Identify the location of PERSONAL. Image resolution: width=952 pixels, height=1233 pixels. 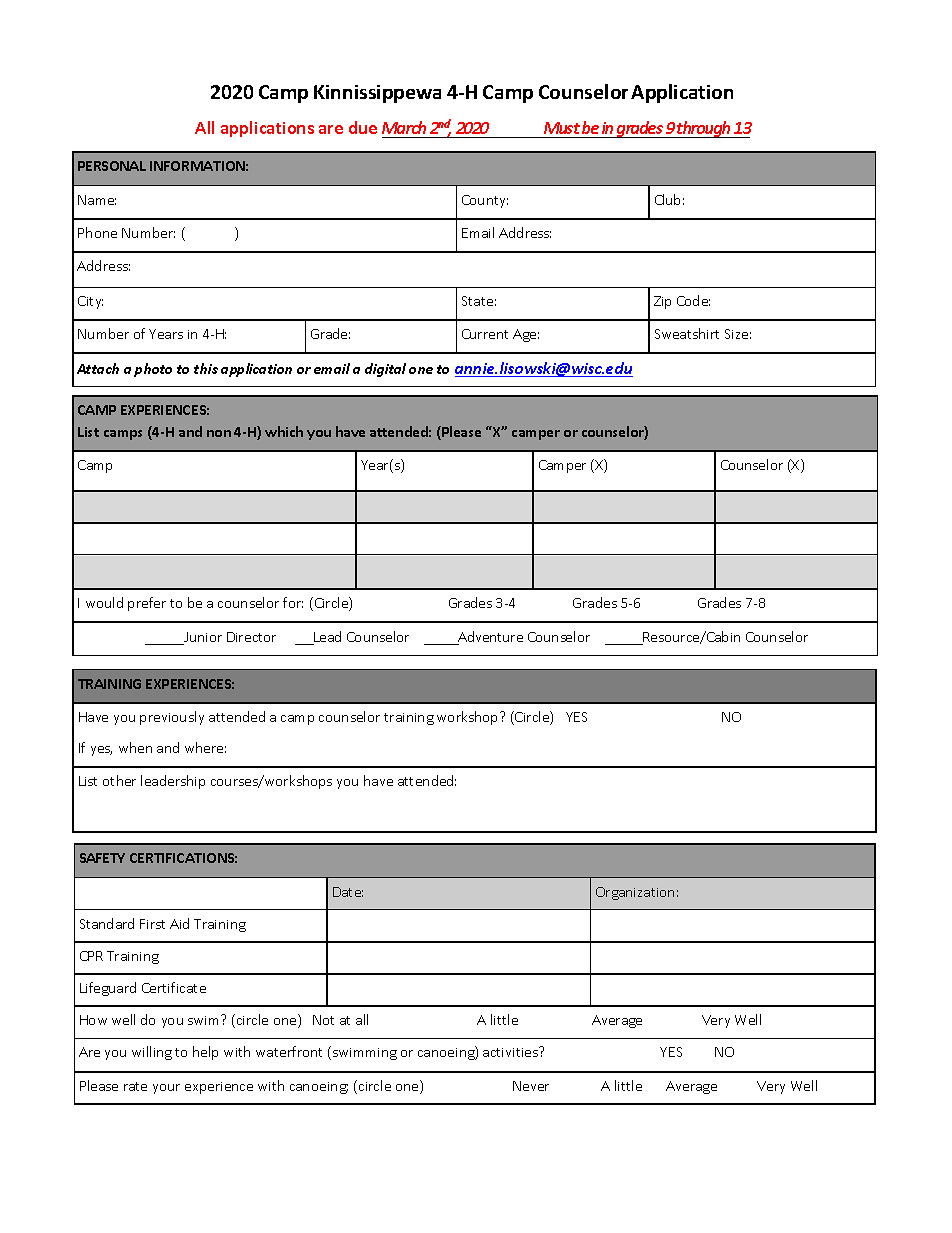
(112, 166).
